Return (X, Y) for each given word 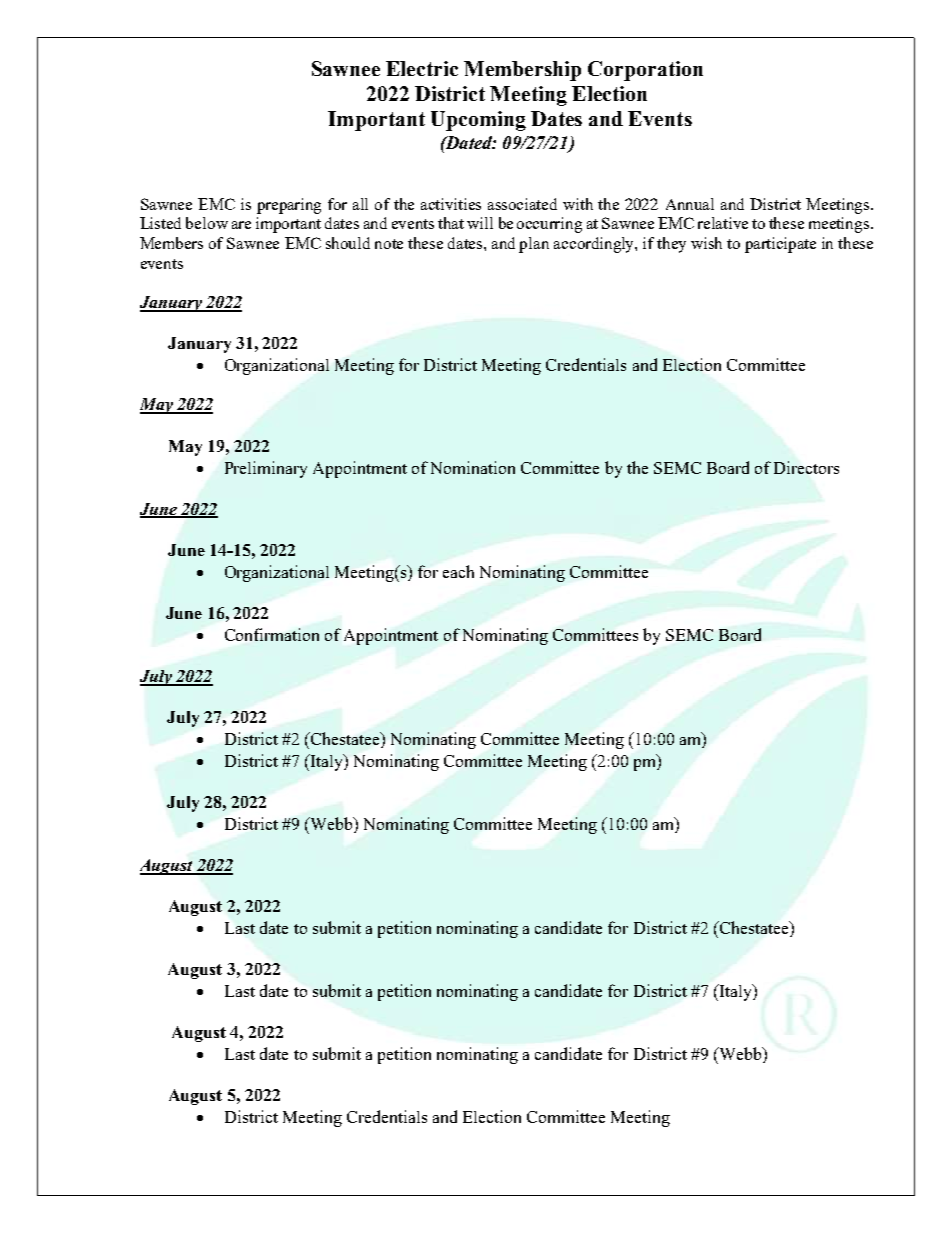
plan (534, 245)
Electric (422, 68)
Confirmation (272, 634)
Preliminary (266, 469)
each (458, 571)
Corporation (645, 71)
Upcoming (478, 121)
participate (780, 245)
